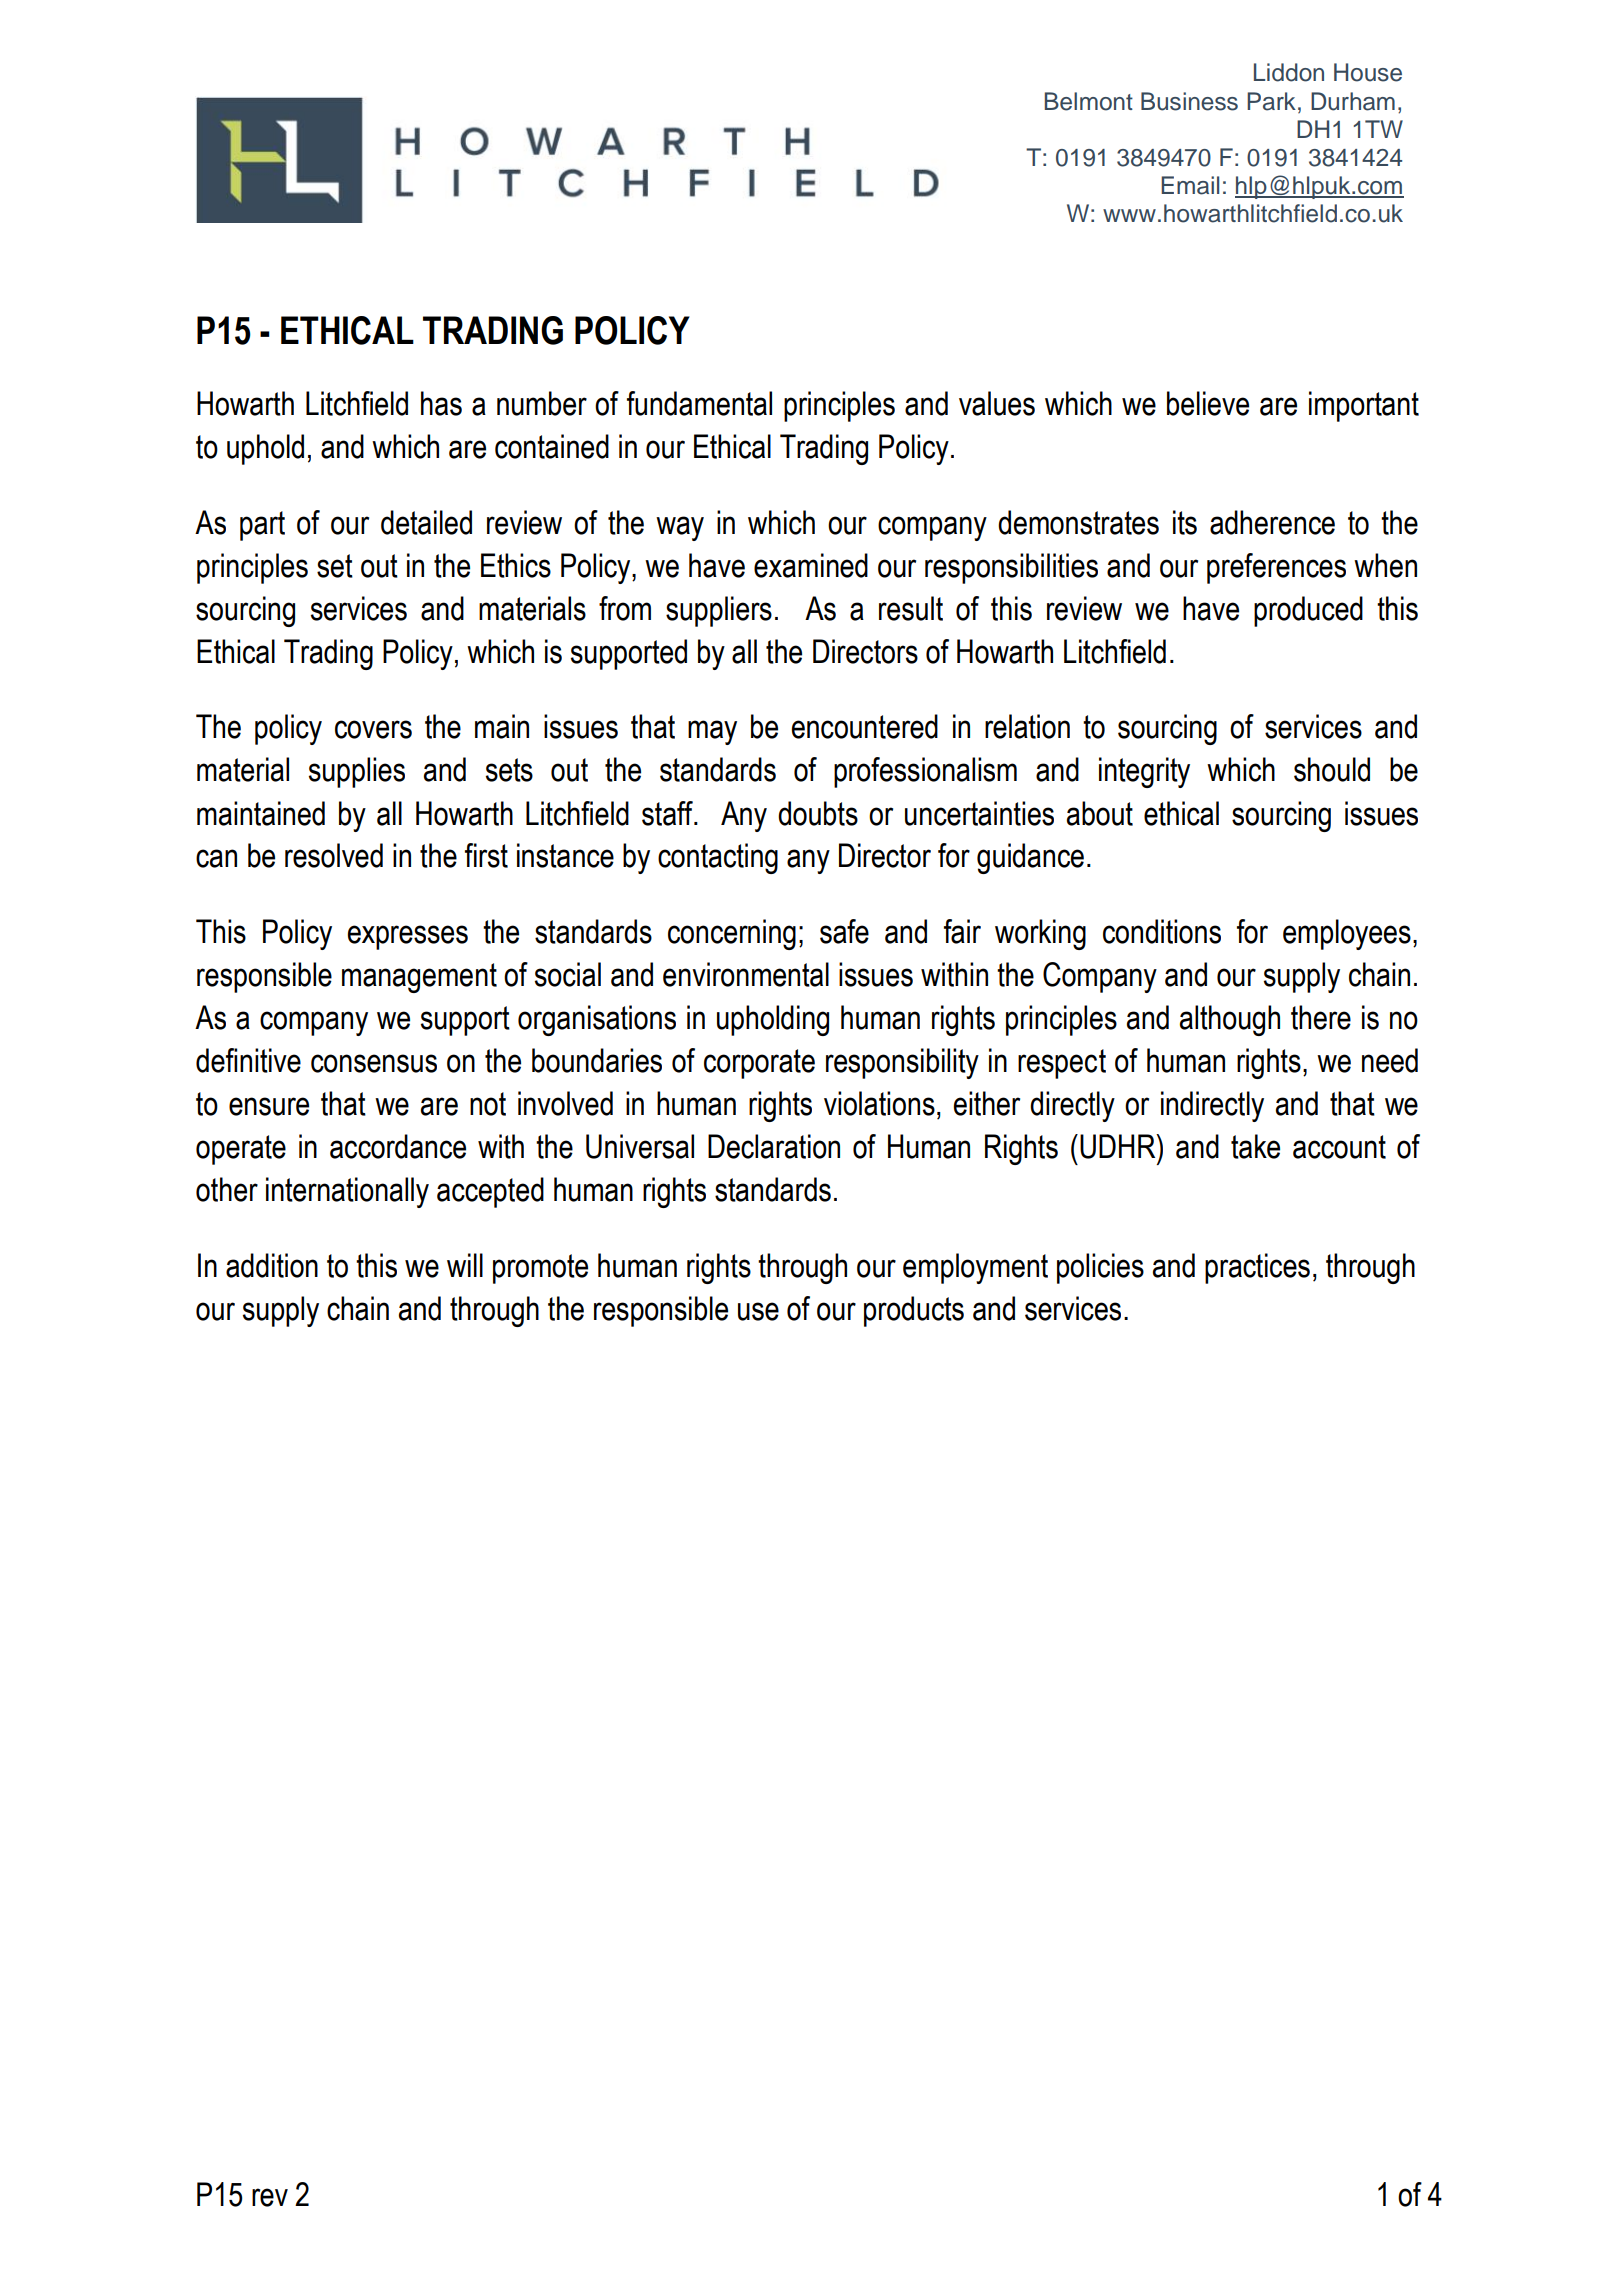  I want to click on resolved, so click(334, 855).
